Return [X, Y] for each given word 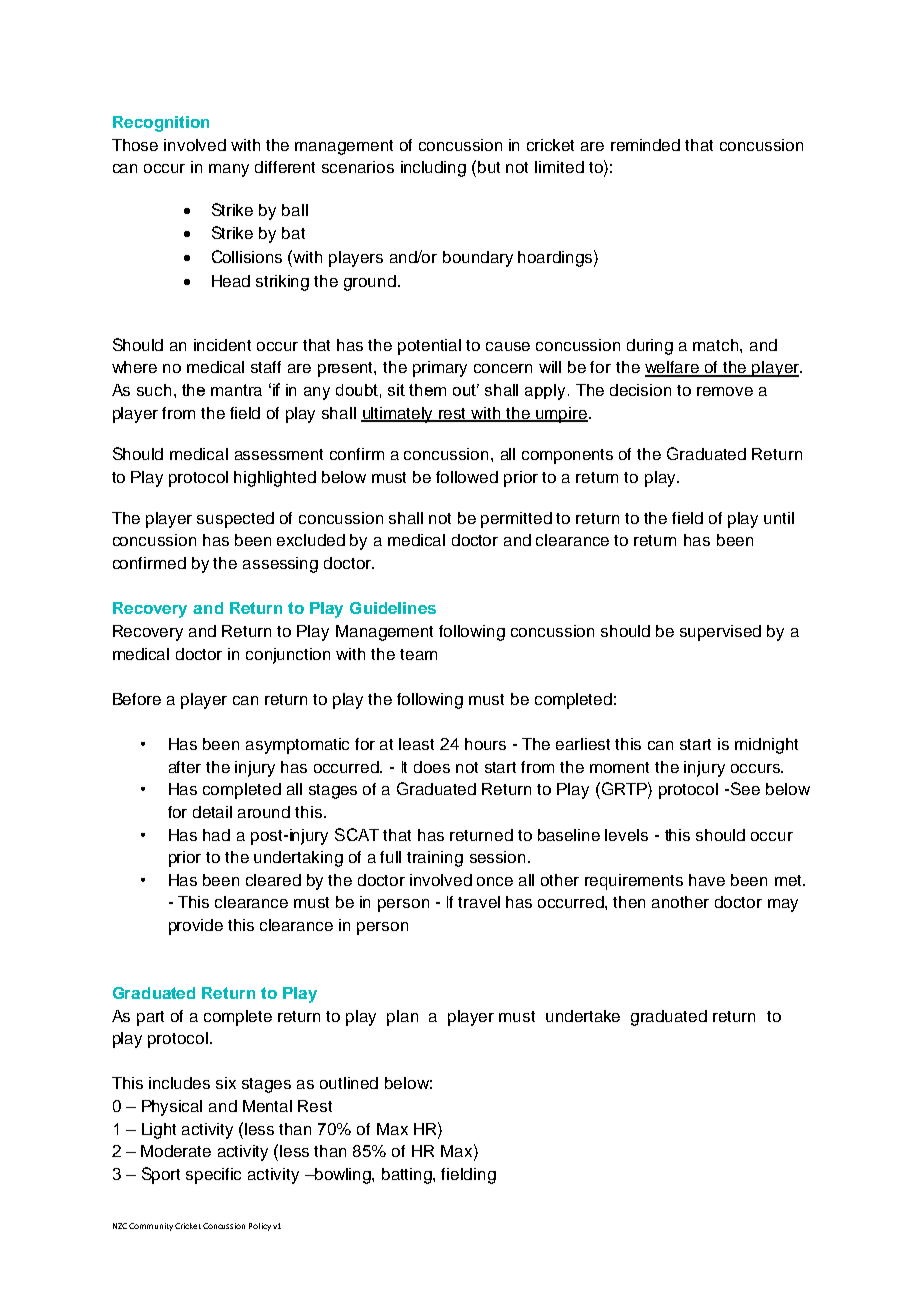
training [435, 859]
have [707, 880]
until [779, 518]
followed [467, 477]
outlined [349, 1083]
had [216, 835]
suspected [235, 520]
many [229, 170]
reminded [645, 145]
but [489, 167]
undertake [583, 1016]
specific [213, 1176]
